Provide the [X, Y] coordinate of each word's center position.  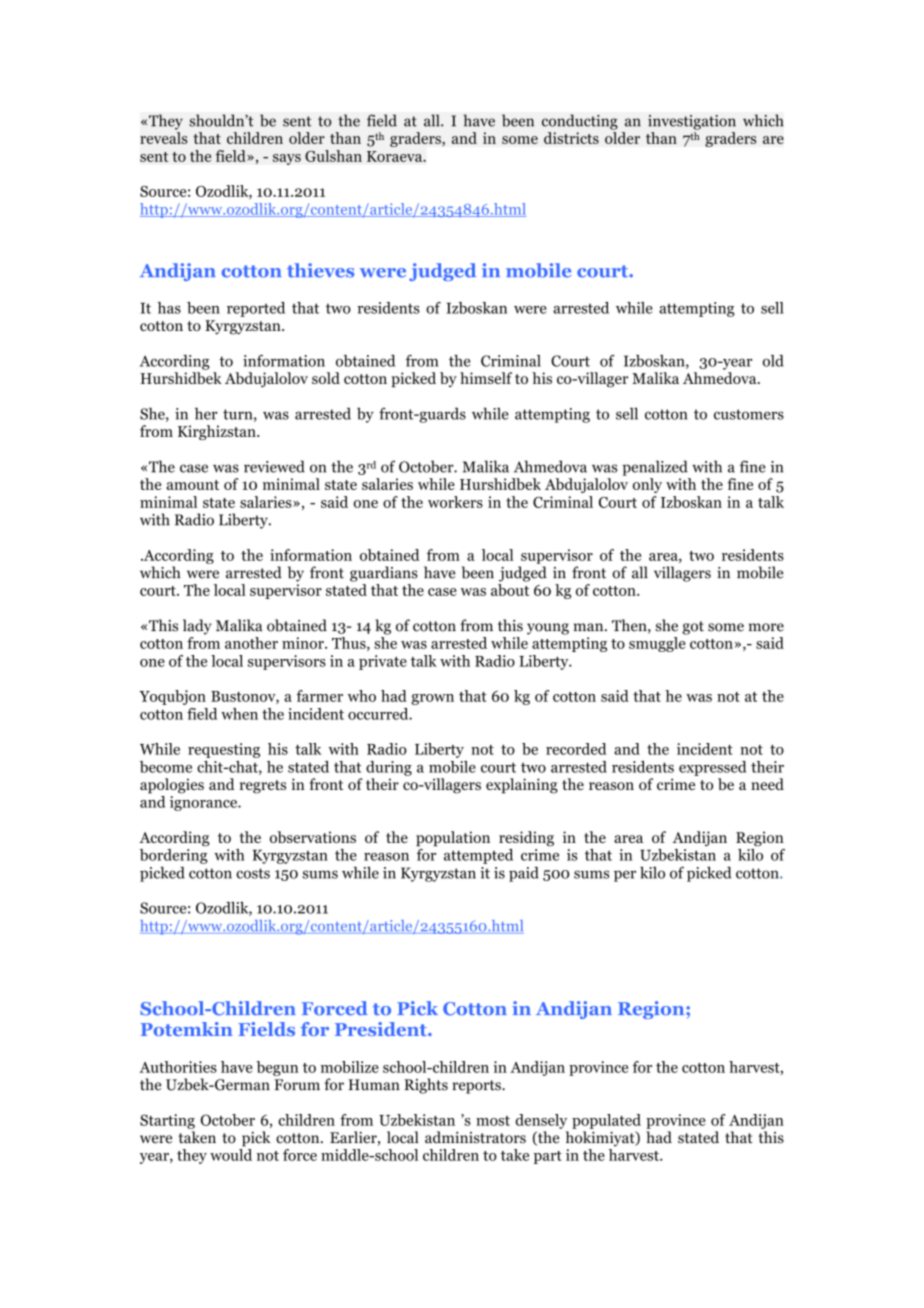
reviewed [274, 466]
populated [606, 1121]
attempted [478, 856]
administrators [475, 1137]
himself [486, 378]
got [693, 628]
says [287, 159]
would [231, 1155]
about [510, 590]
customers [749, 414]
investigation [692, 122]
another [251, 643]
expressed [712, 768]
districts [571, 138]
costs [253, 873]
